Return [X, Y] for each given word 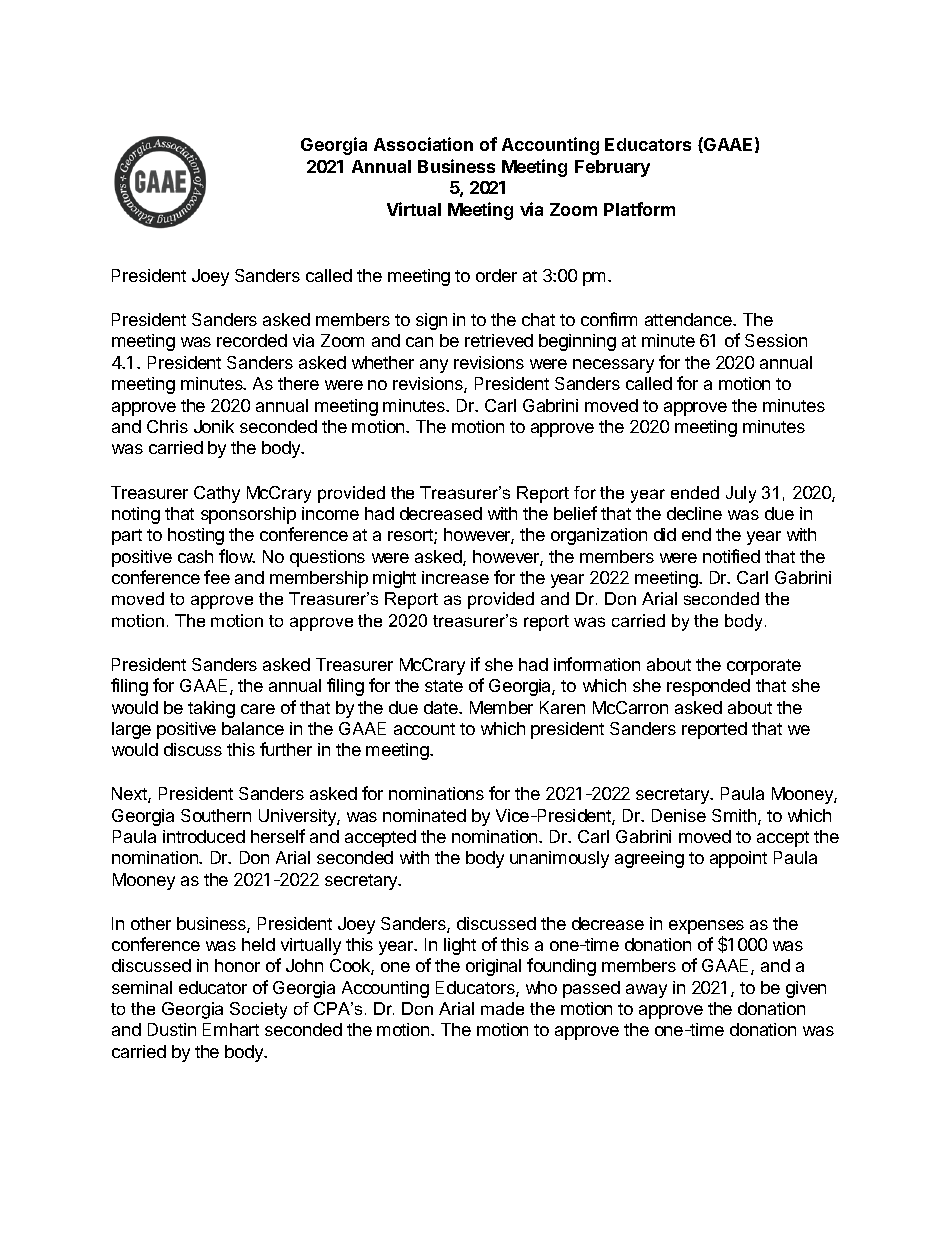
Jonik [214, 426]
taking [211, 709]
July [741, 494]
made [502, 1008]
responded [708, 687]
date [442, 707]
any [434, 366]
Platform [639, 209]
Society [258, 1010]
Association [423, 144]
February [612, 168]
